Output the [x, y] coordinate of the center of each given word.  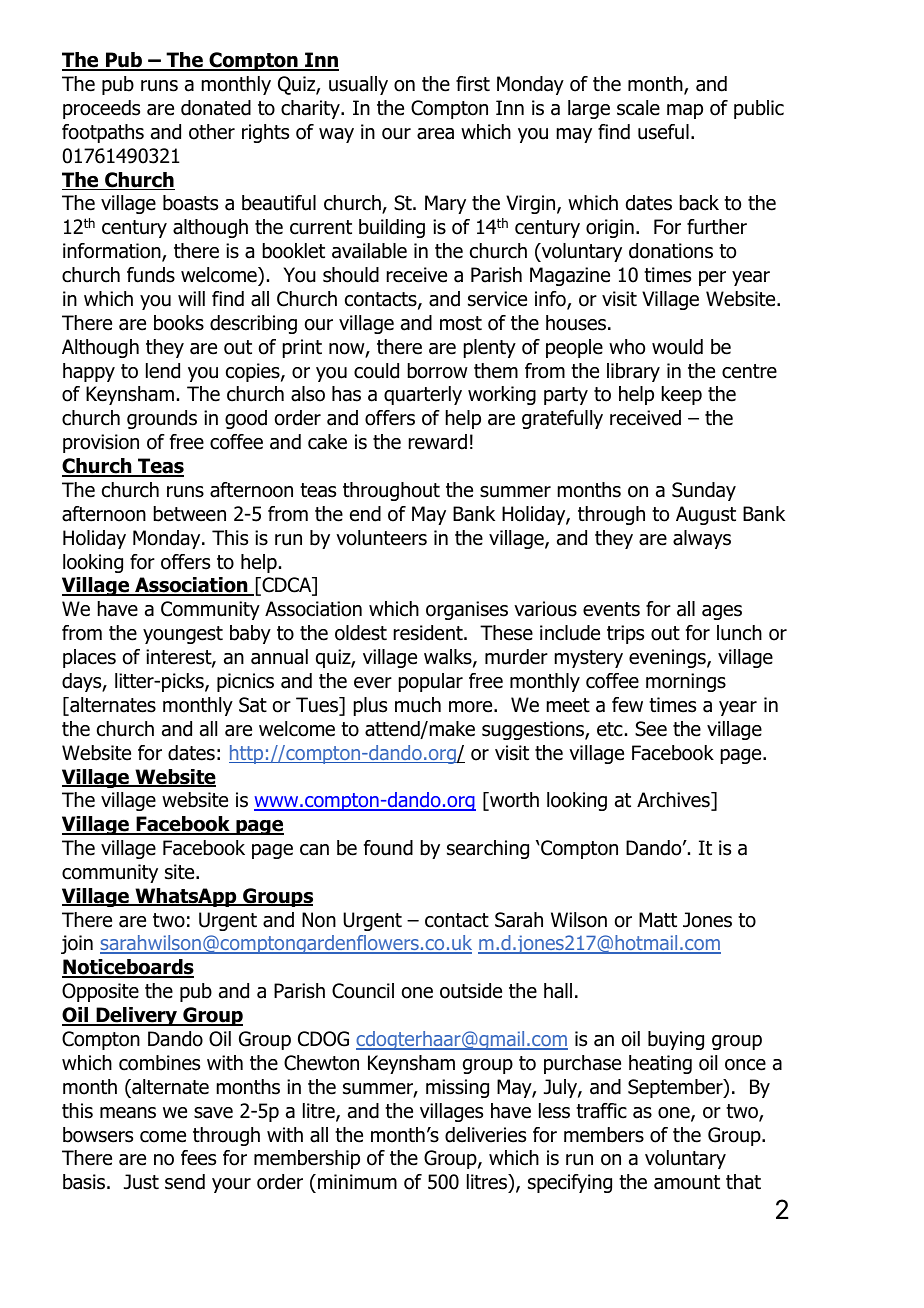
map [685, 111]
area [435, 134]
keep [682, 395]
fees [198, 1158]
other [212, 132]
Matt [658, 920]
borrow [438, 371]
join [77, 944]
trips [625, 634]
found [388, 848]
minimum [357, 1182]
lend [163, 371]
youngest [183, 635]
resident [429, 633]
